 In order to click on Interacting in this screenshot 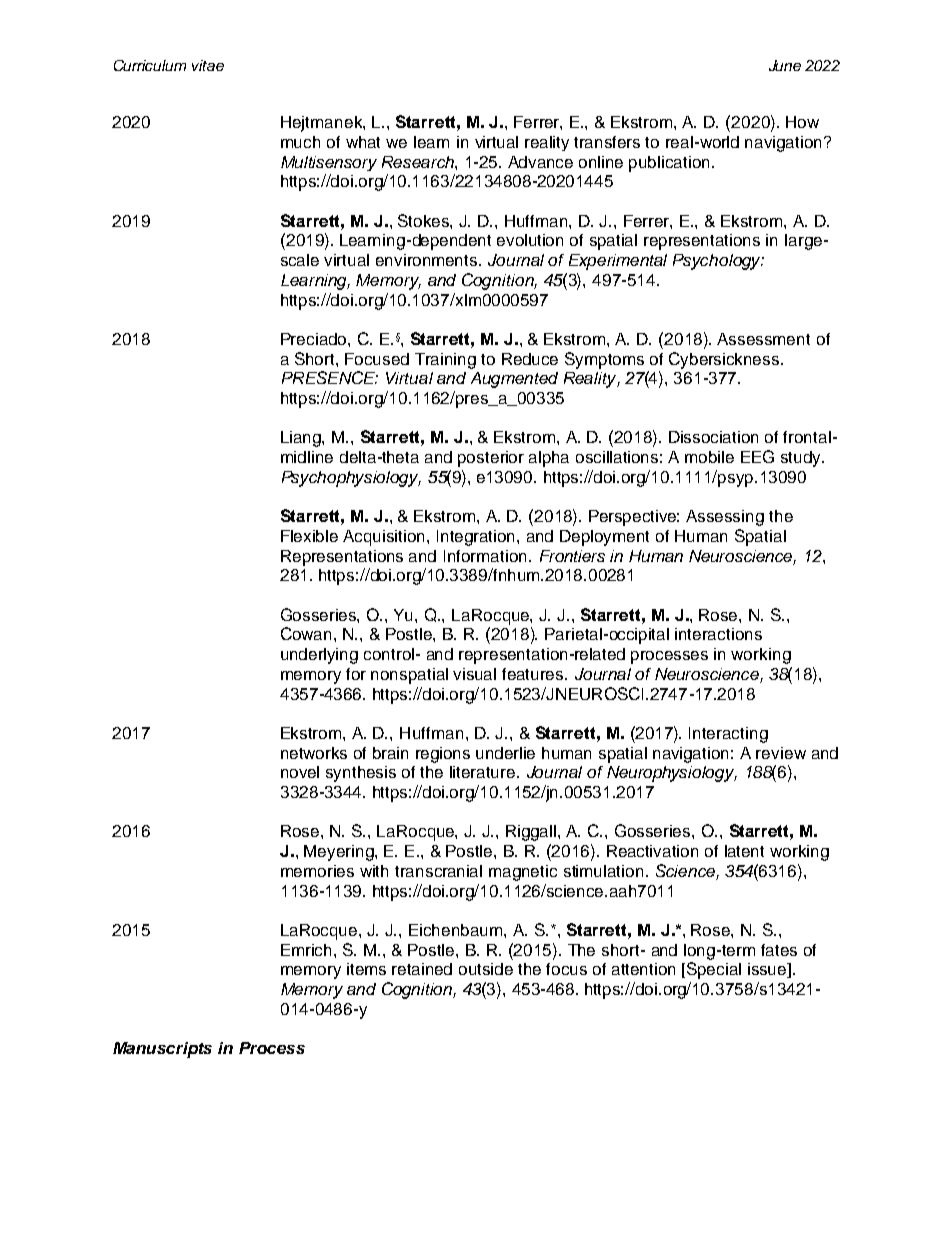, I will do `click(728, 735)`.
